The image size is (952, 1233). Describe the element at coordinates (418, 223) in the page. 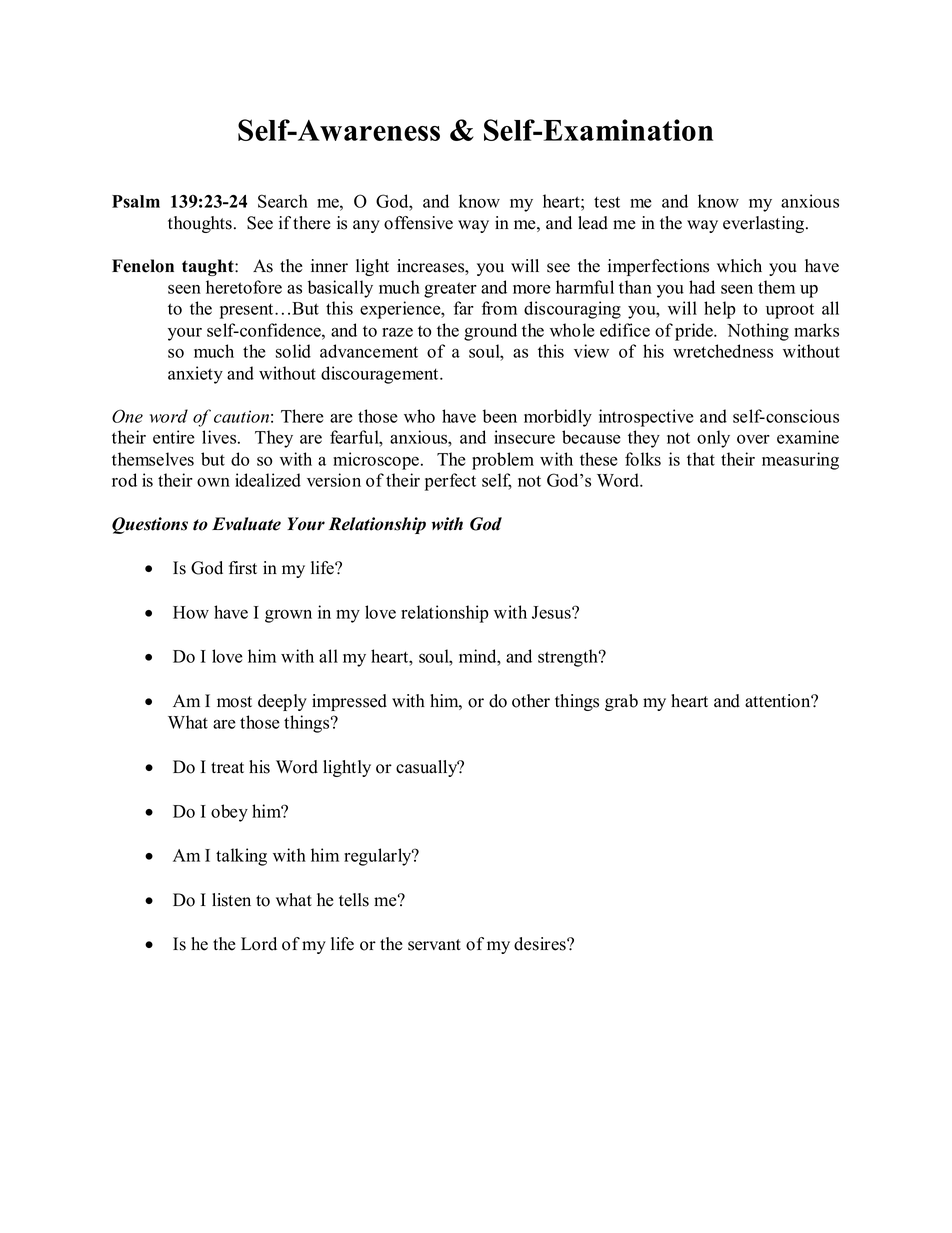

I see `offensive` at that location.
